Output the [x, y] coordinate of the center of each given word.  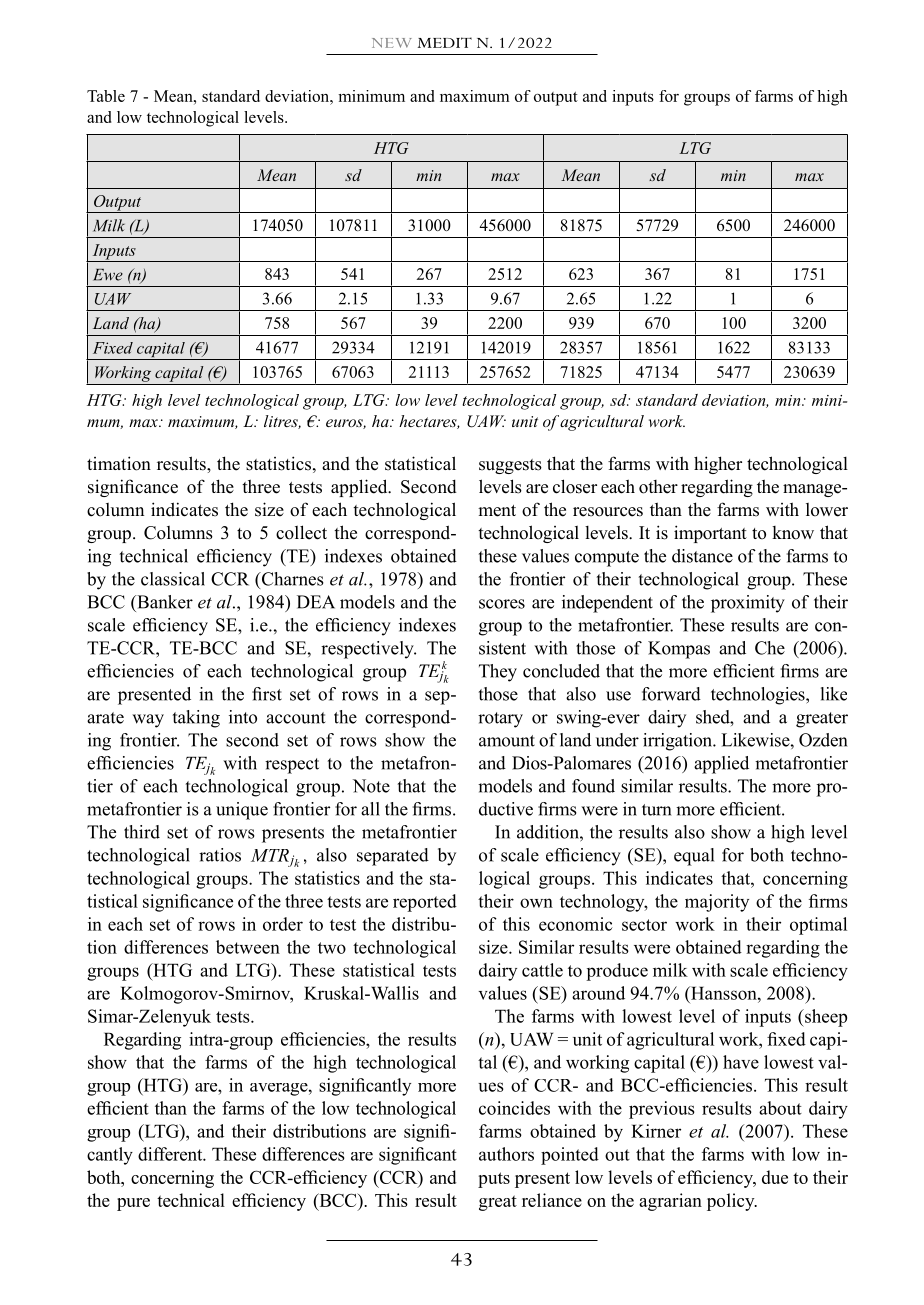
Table [106, 96]
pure [133, 1204]
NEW [392, 43]
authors [506, 1154]
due [775, 1177]
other [658, 487]
